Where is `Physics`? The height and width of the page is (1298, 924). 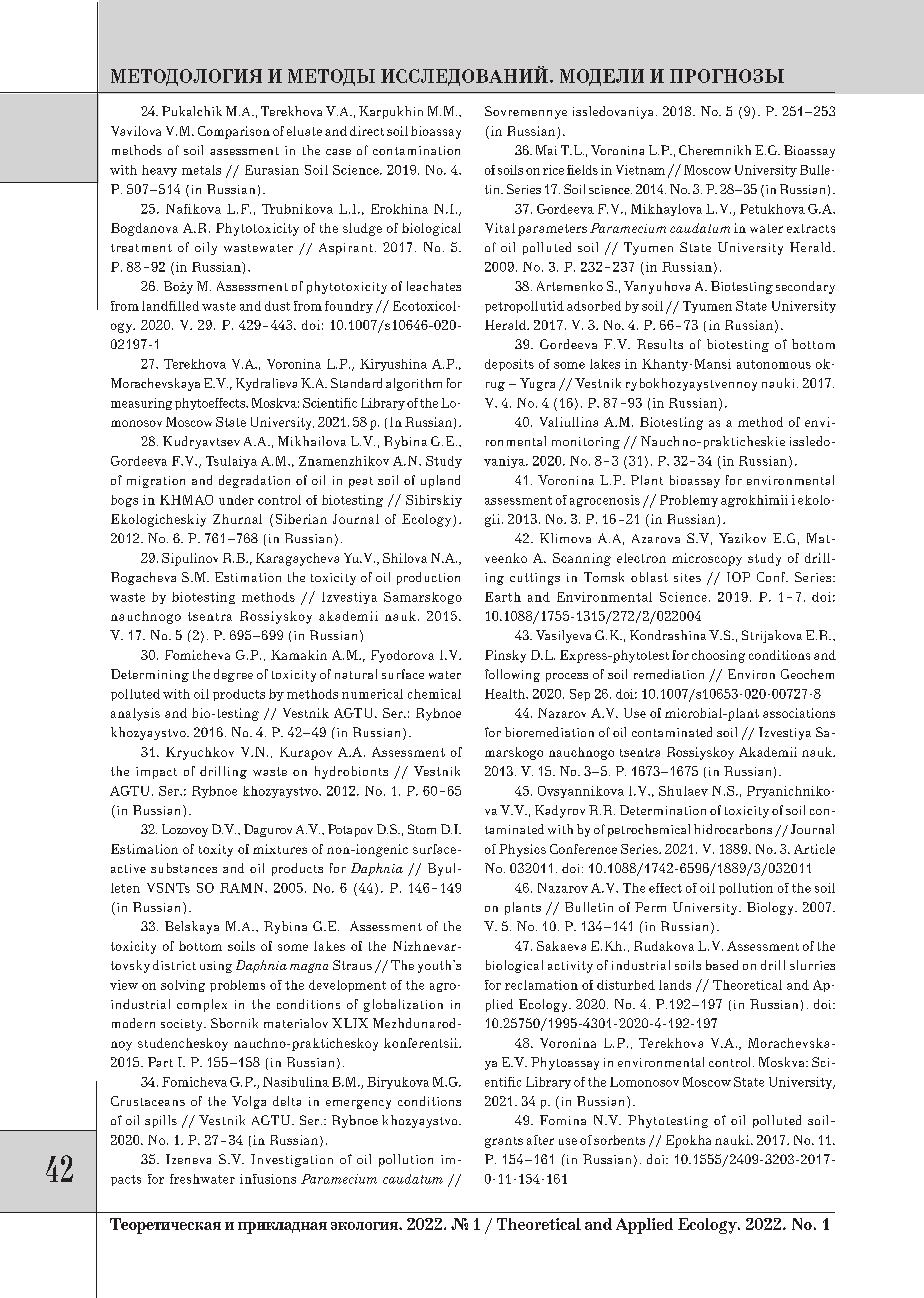
Physics is located at coordinates (522, 850).
